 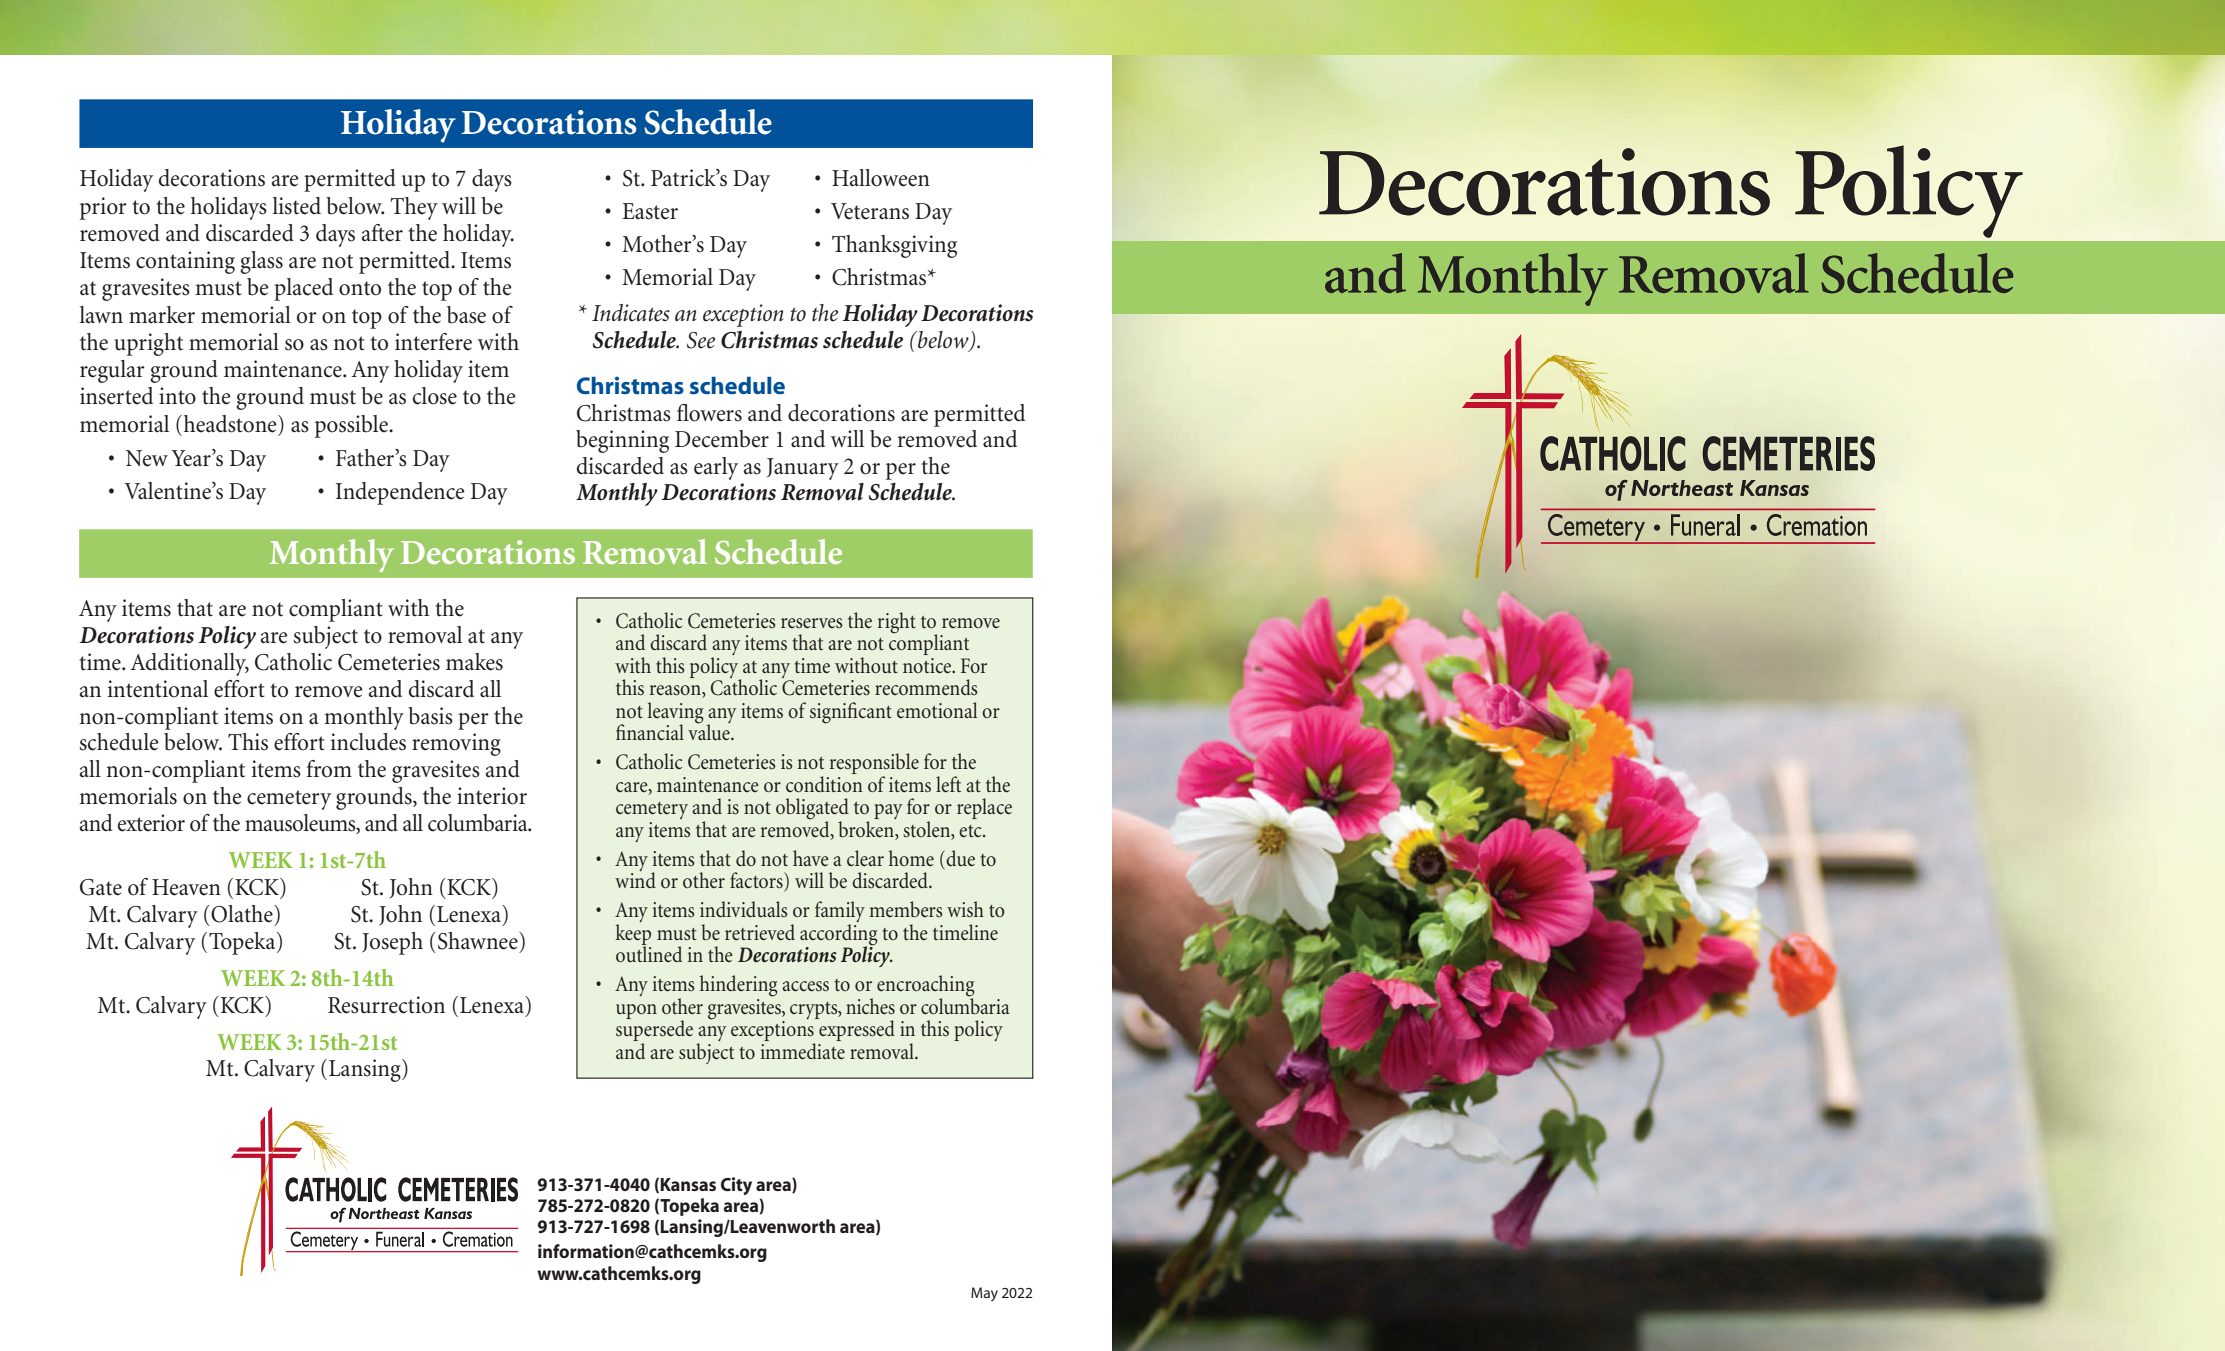 I want to click on May, so click(x=984, y=1294).
